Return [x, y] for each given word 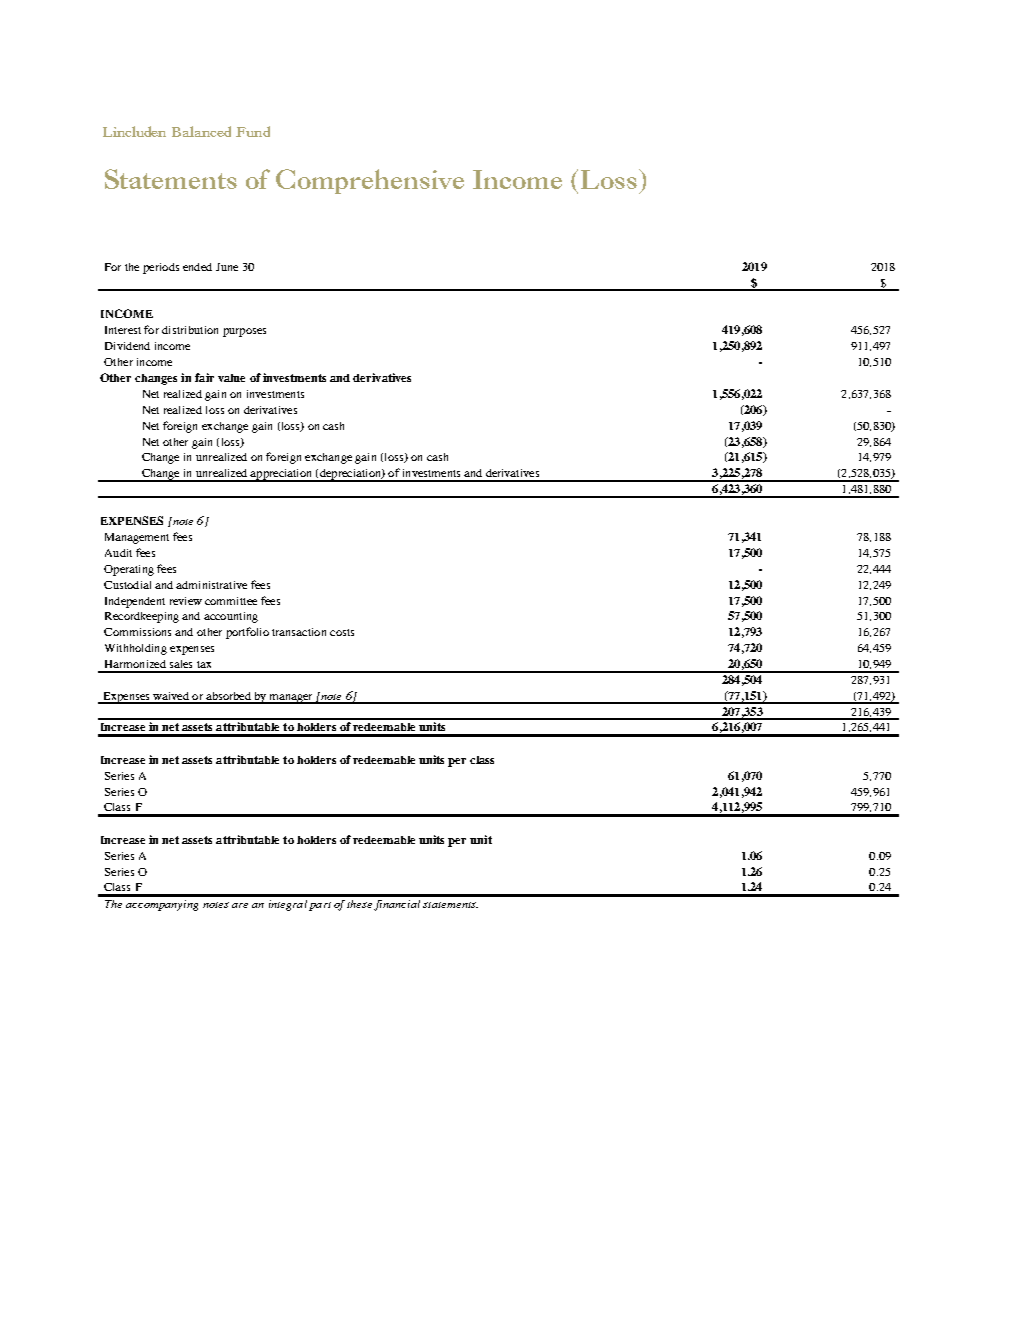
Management [137, 538]
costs [342, 632]
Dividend [127, 346]
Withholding [136, 649]
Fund [253, 131]
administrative [211, 585]
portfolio [247, 633]
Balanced [201, 131]
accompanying [162, 905]
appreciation [282, 475]
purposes [244, 332]
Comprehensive [370, 181]
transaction [299, 632]
